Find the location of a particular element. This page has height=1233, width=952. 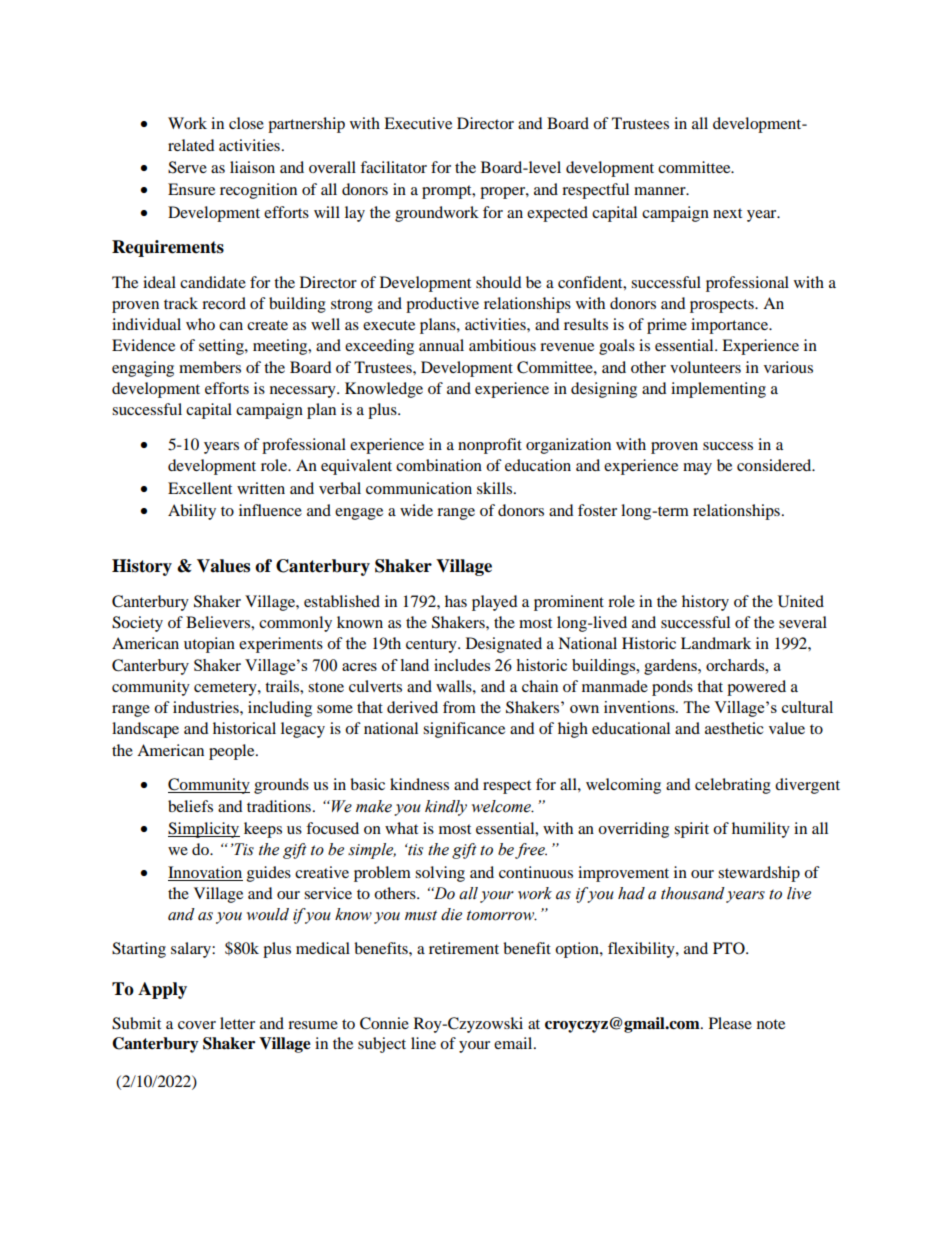

utopian is located at coordinates (209, 645).
